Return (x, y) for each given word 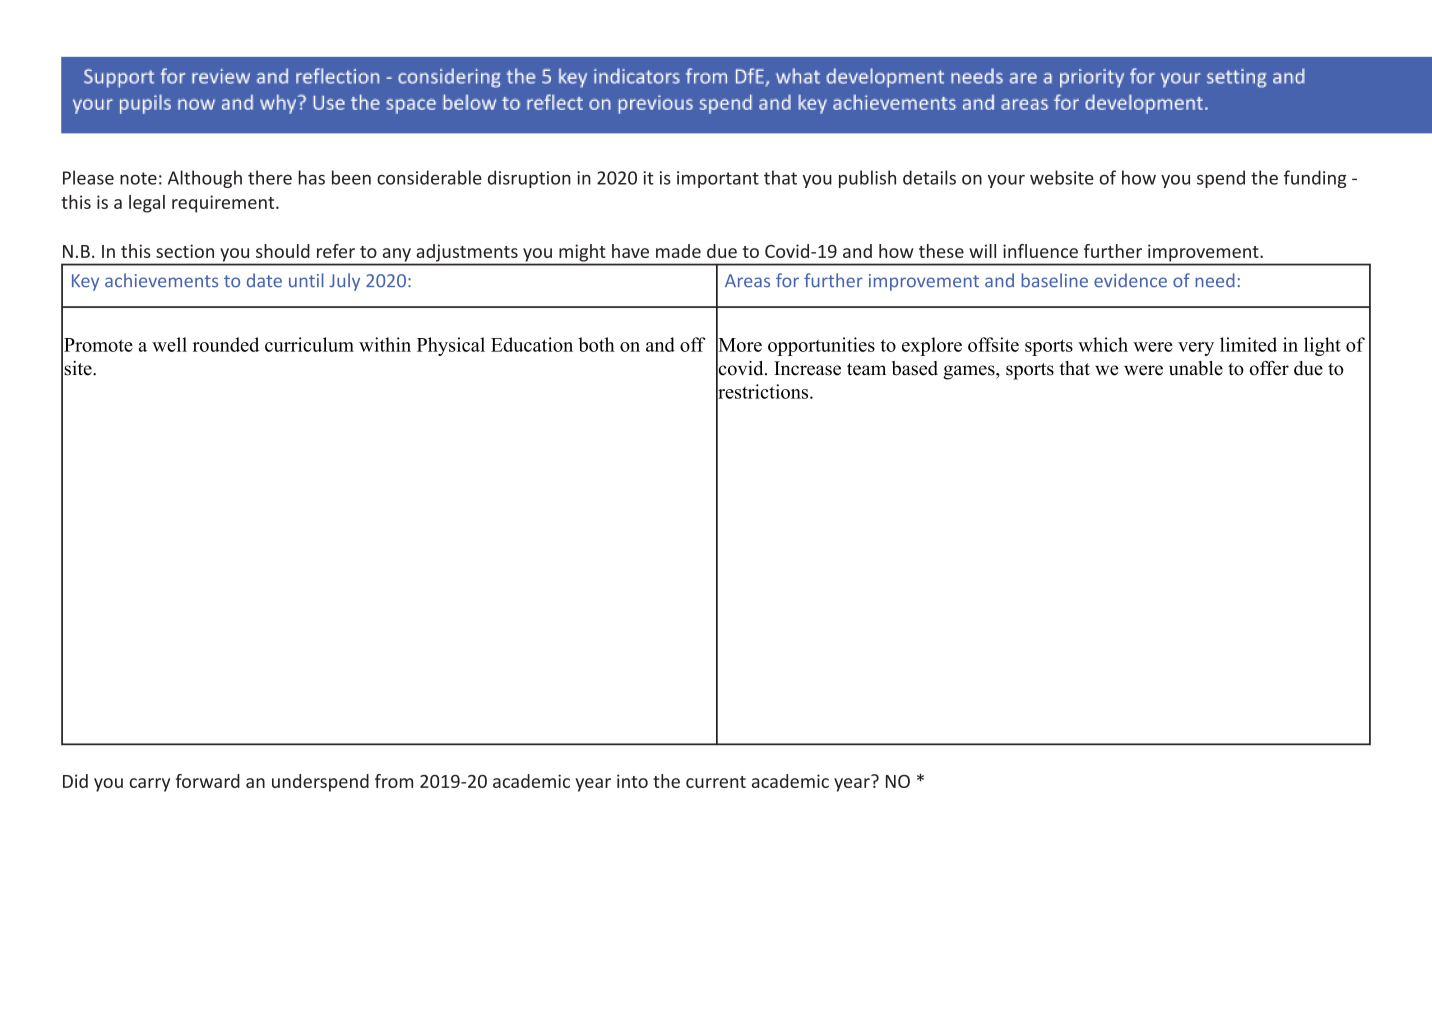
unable (1196, 368)
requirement (224, 204)
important (718, 179)
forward (208, 781)
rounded (226, 344)
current (716, 782)
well (169, 344)
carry (149, 785)
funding (1315, 179)
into (632, 781)
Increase (807, 368)
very (1196, 349)
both (596, 344)
